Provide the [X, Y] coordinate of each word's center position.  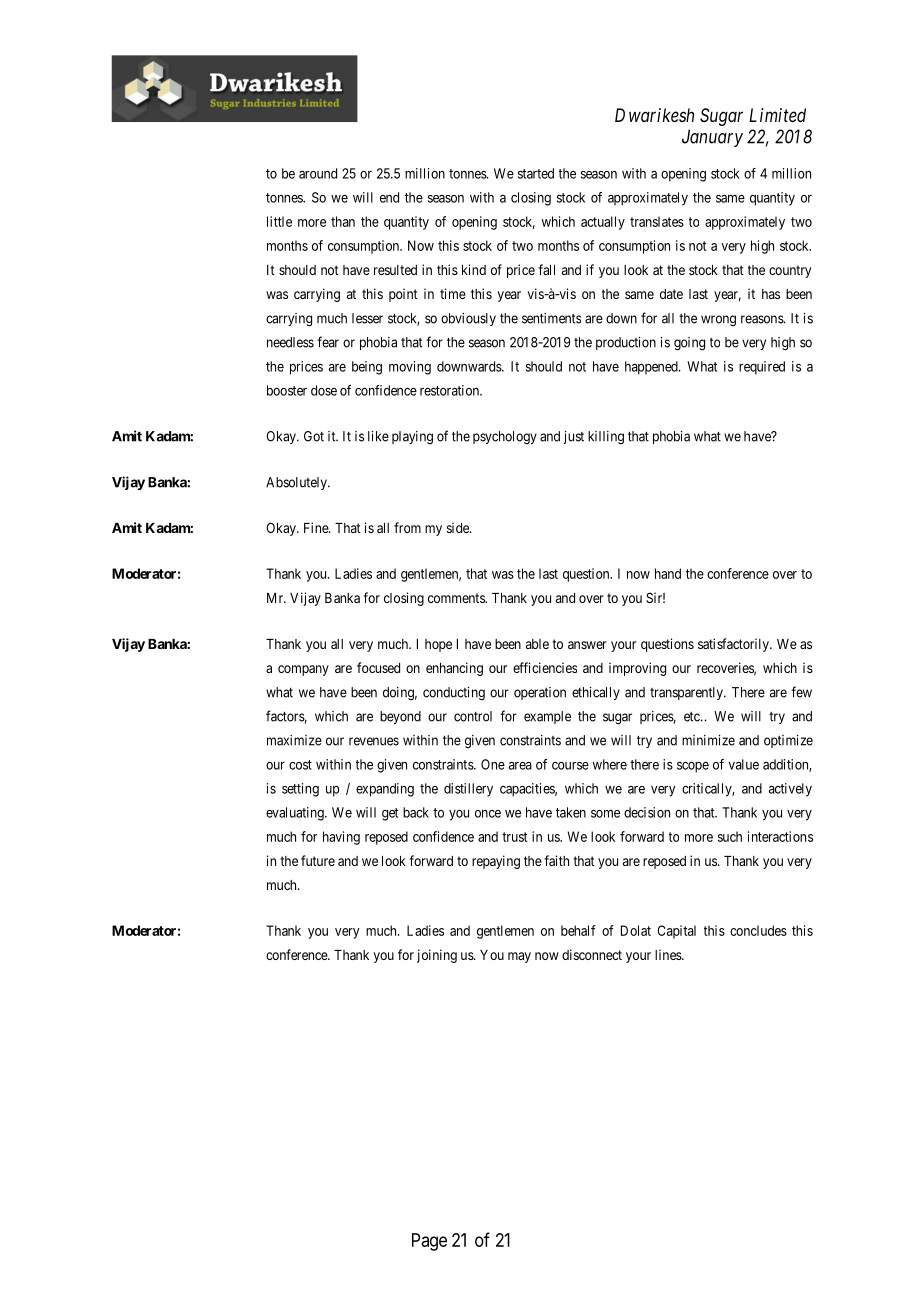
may [519, 957]
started [536, 173]
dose [324, 390]
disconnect [592, 954]
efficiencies [545, 667]
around [318, 173]
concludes [758, 930]
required [762, 368]
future [318, 860]
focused [378, 667]
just [574, 437]
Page [429, 1242]
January [712, 138]
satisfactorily [734, 645]
